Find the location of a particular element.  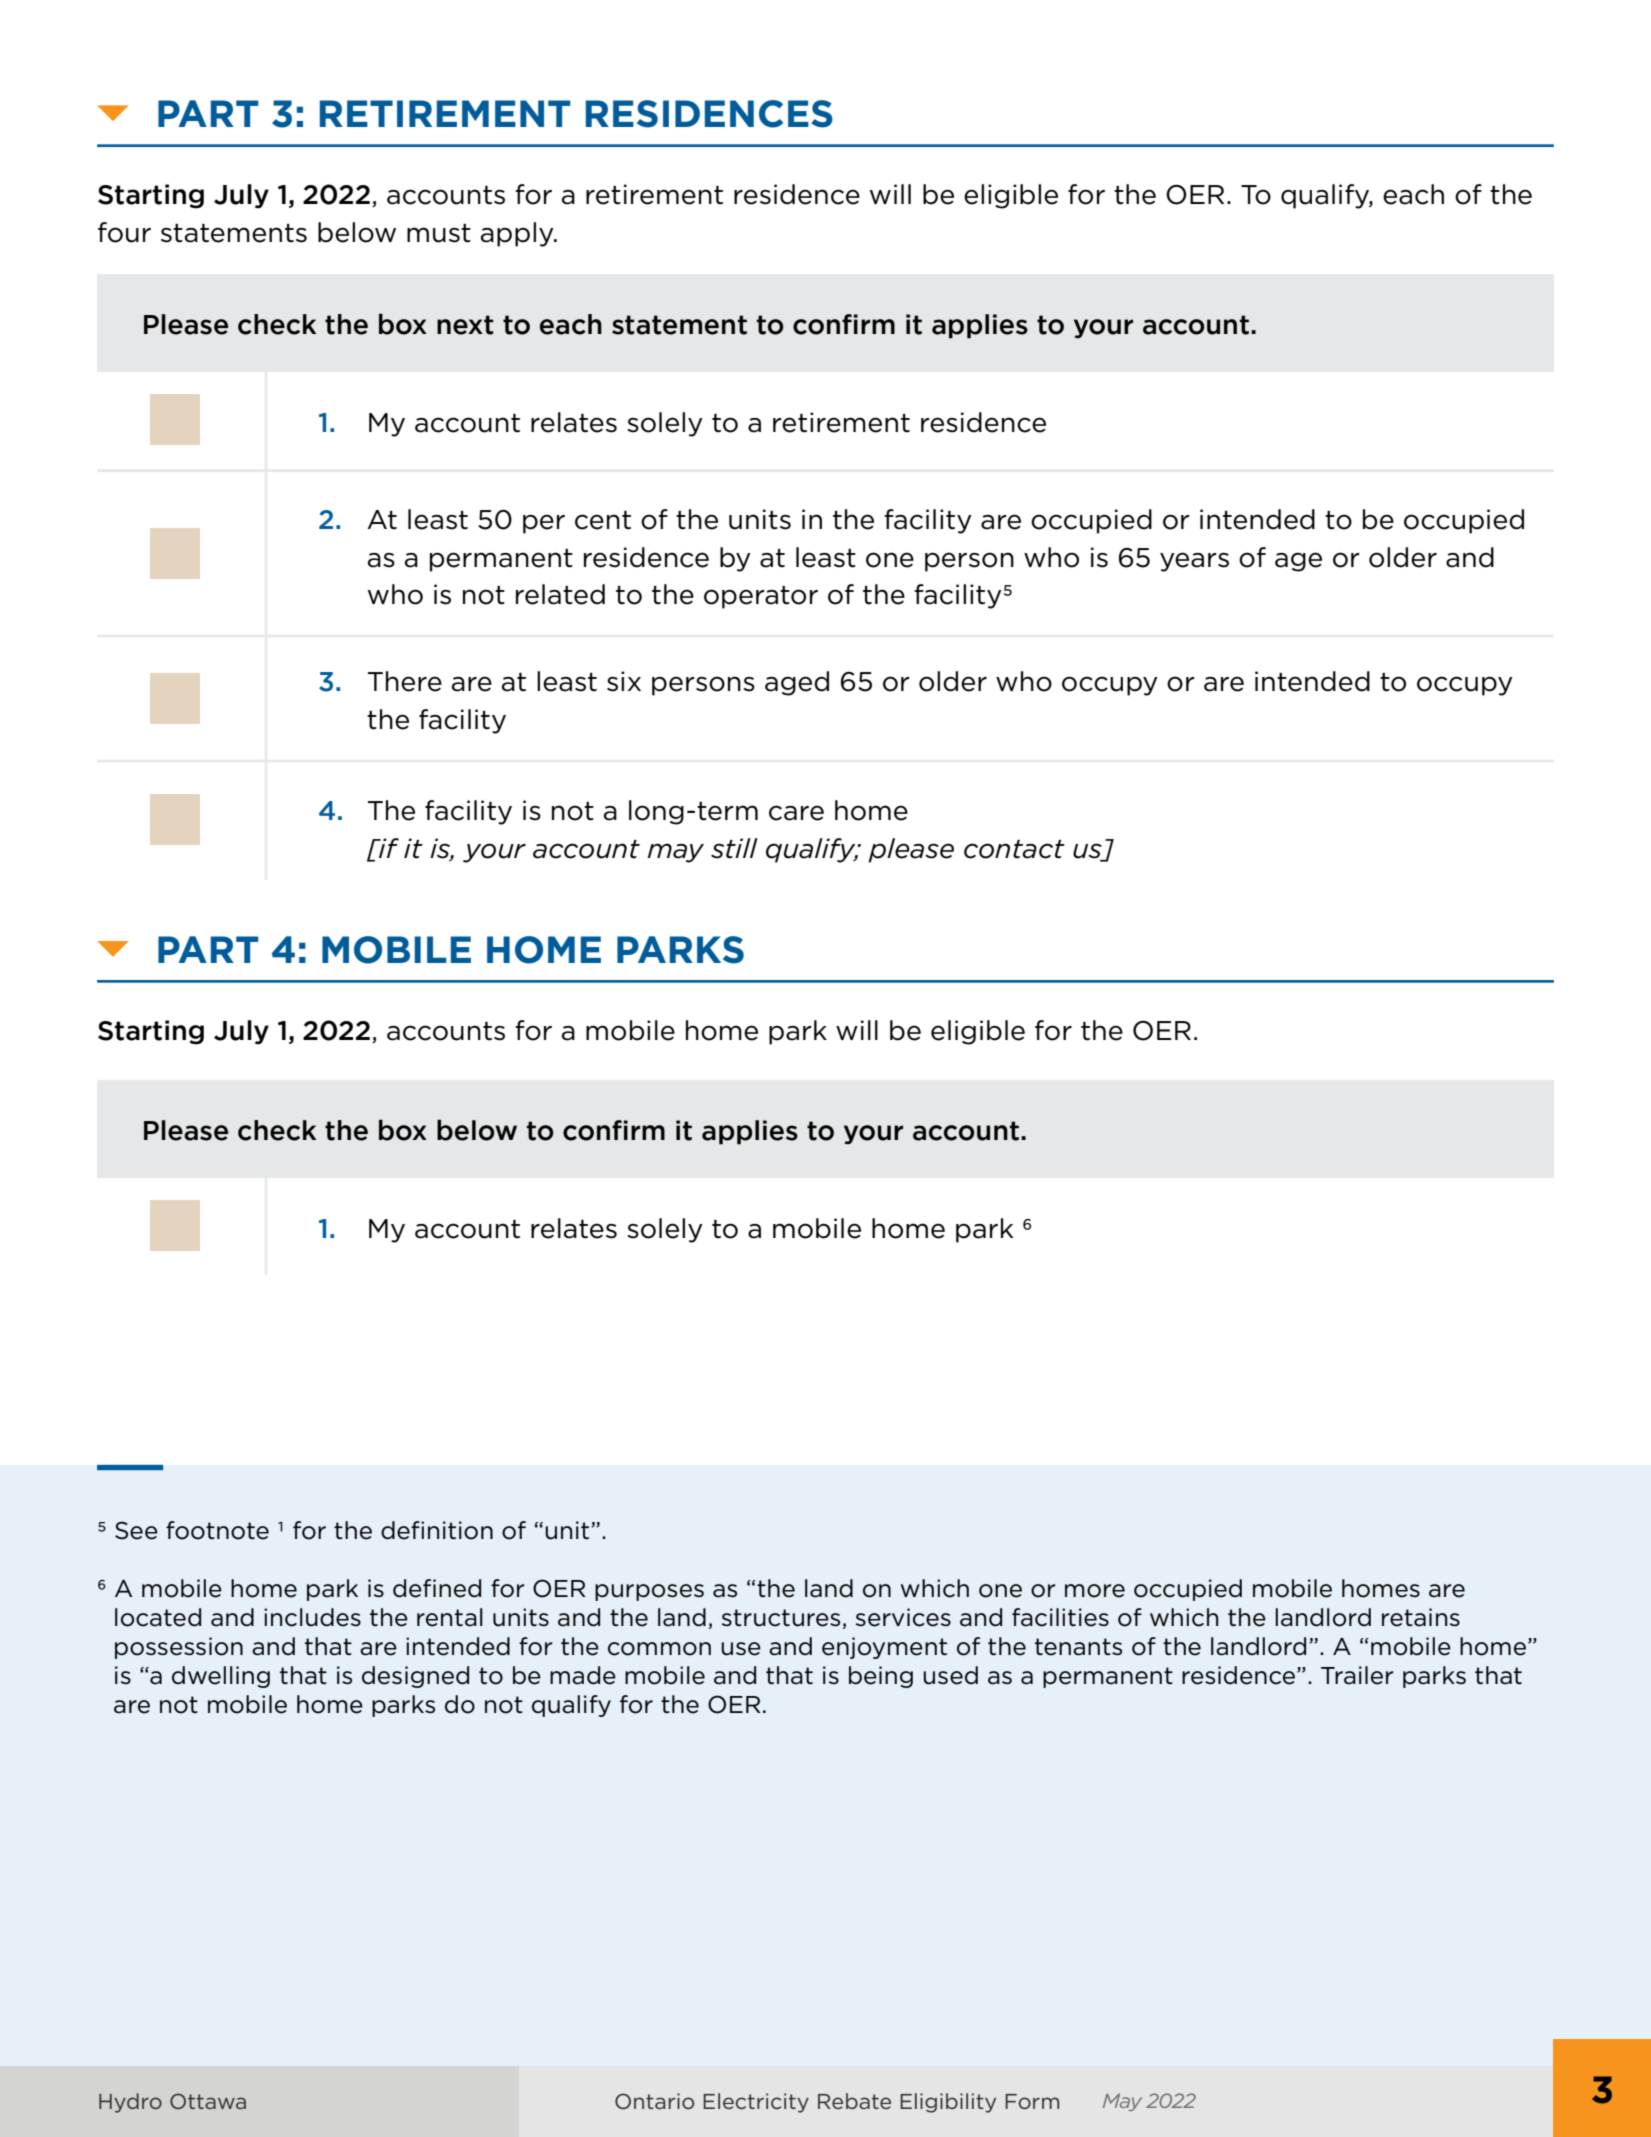

Ottawa is located at coordinates (208, 2101).
